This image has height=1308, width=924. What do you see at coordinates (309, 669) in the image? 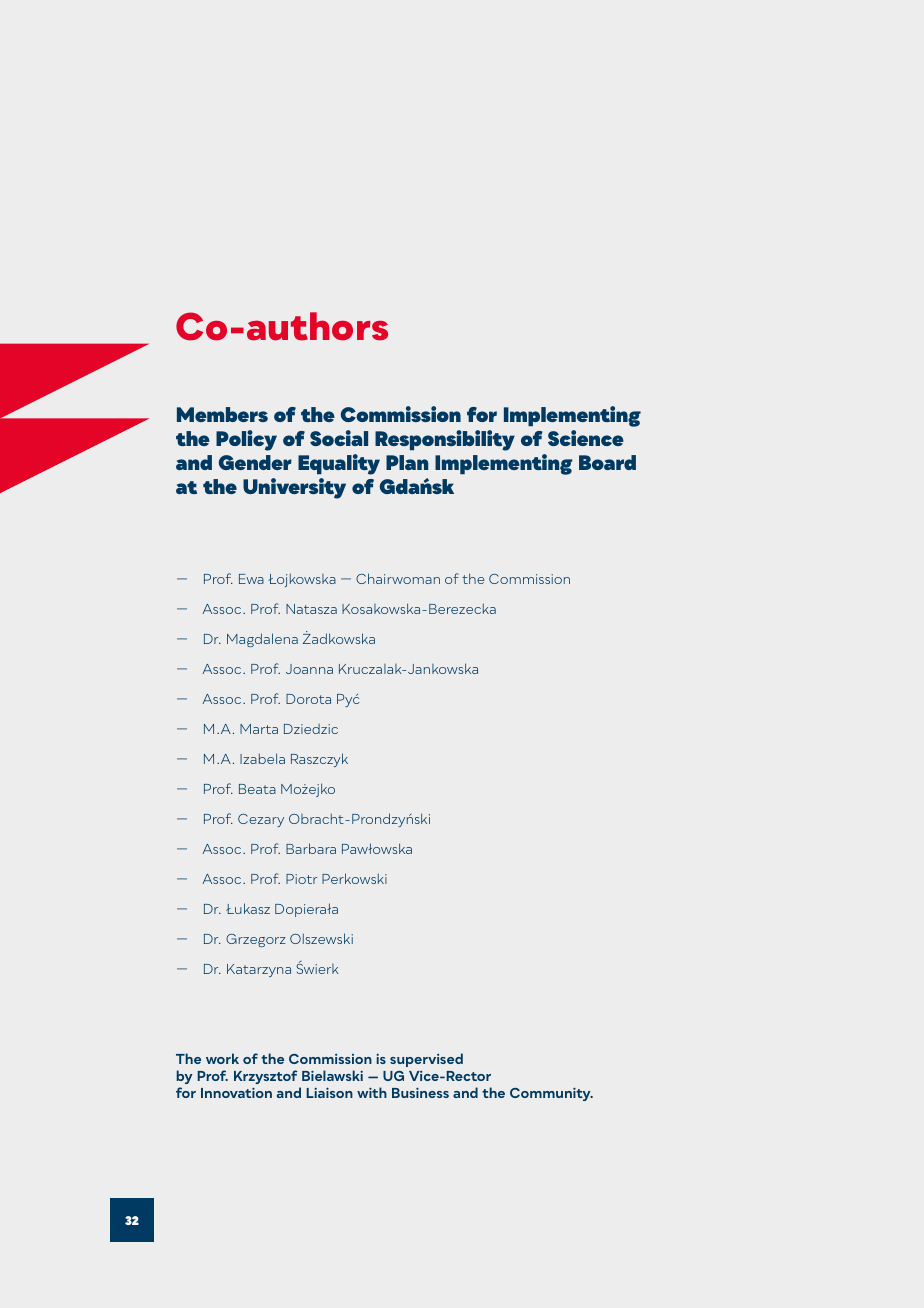
I see `Joanna` at bounding box center [309, 669].
